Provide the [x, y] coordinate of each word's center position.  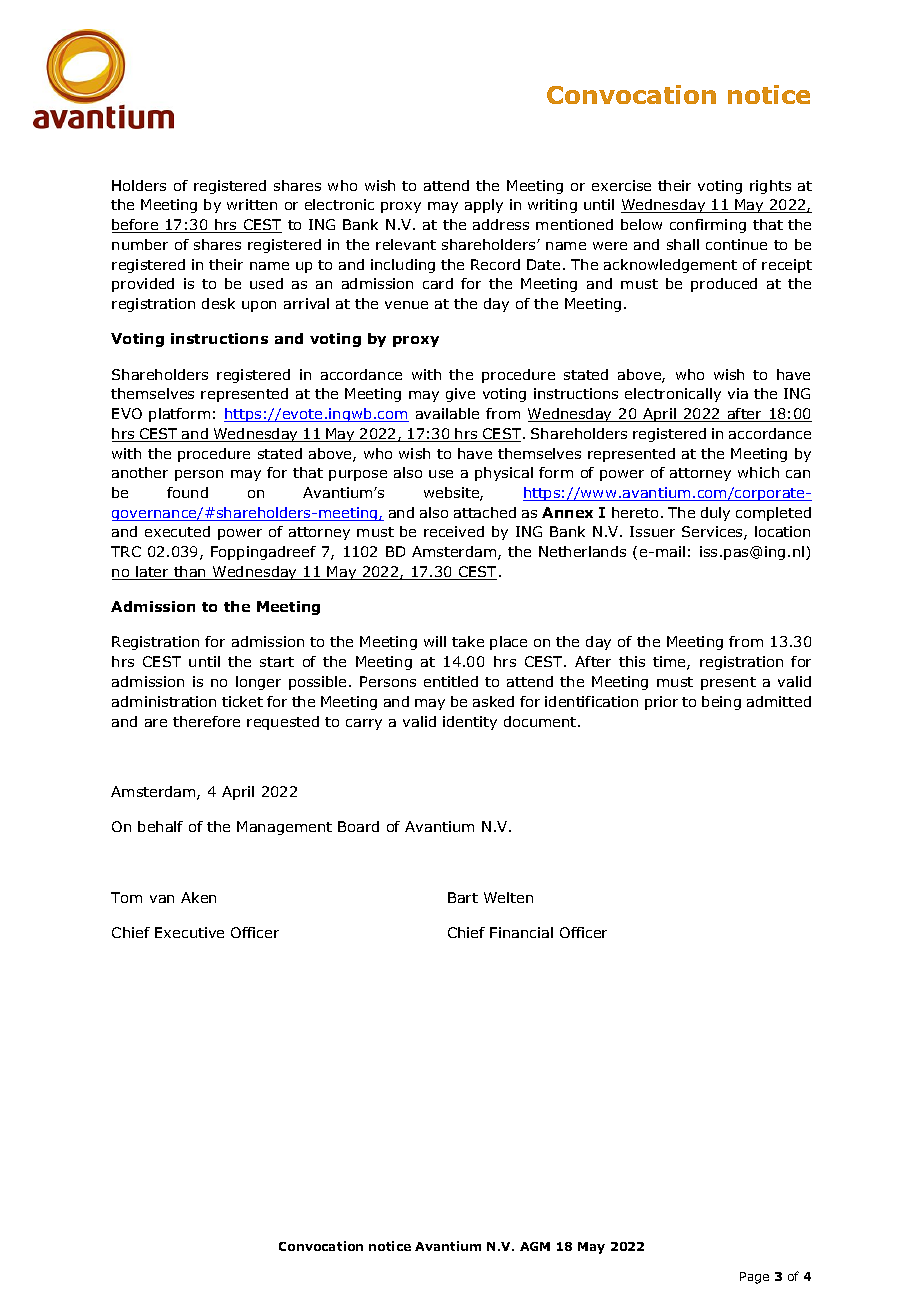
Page [754, 1278]
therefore [206, 721]
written [252, 204]
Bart [463, 897]
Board [358, 826]
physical [504, 474]
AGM [535, 1246]
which [758, 472]
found [187, 492]
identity [470, 723]
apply [484, 206]
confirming [708, 226]
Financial [521, 932]
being [721, 703]
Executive [189, 932]
